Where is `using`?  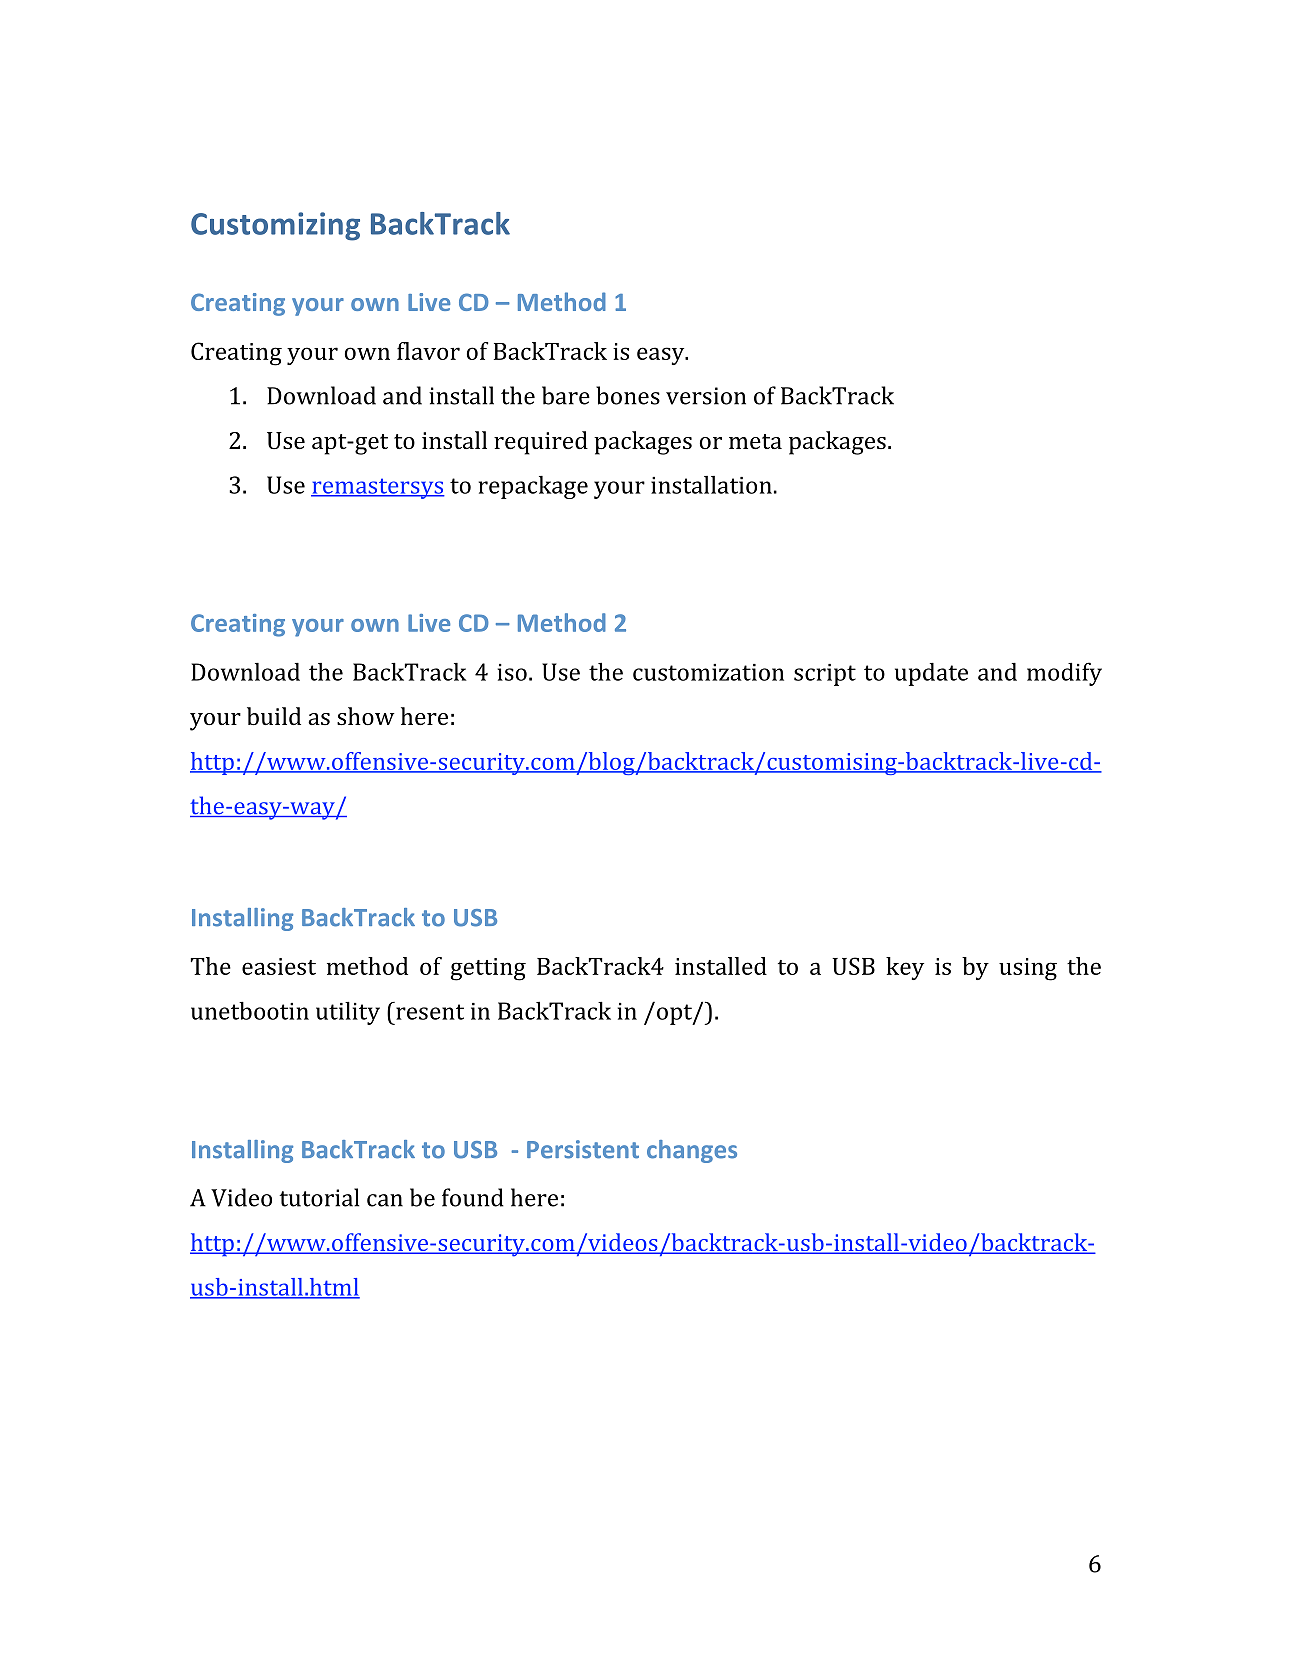 using is located at coordinates (1028, 969).
